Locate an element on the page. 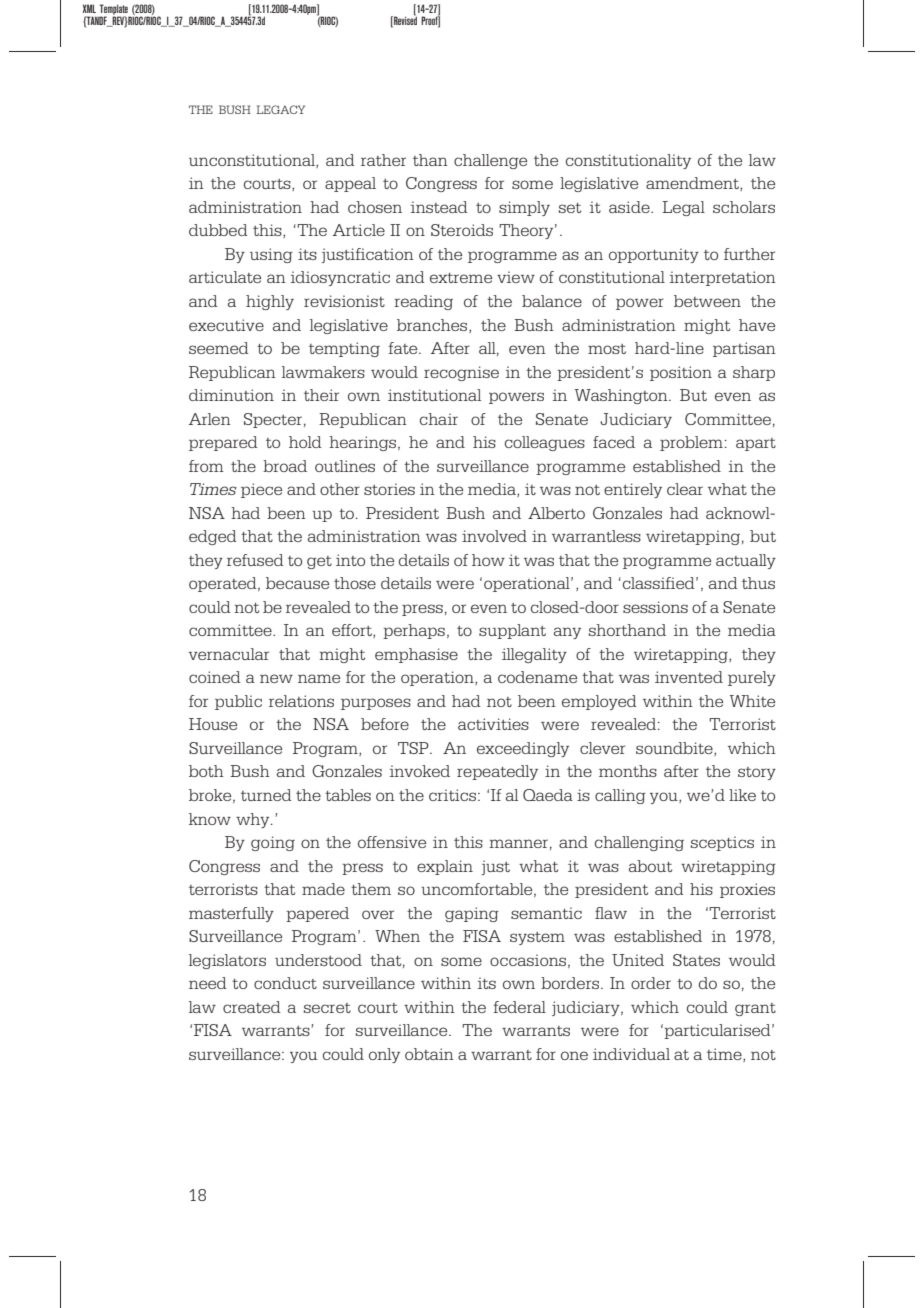  need is located at coordinates (208, 983).
